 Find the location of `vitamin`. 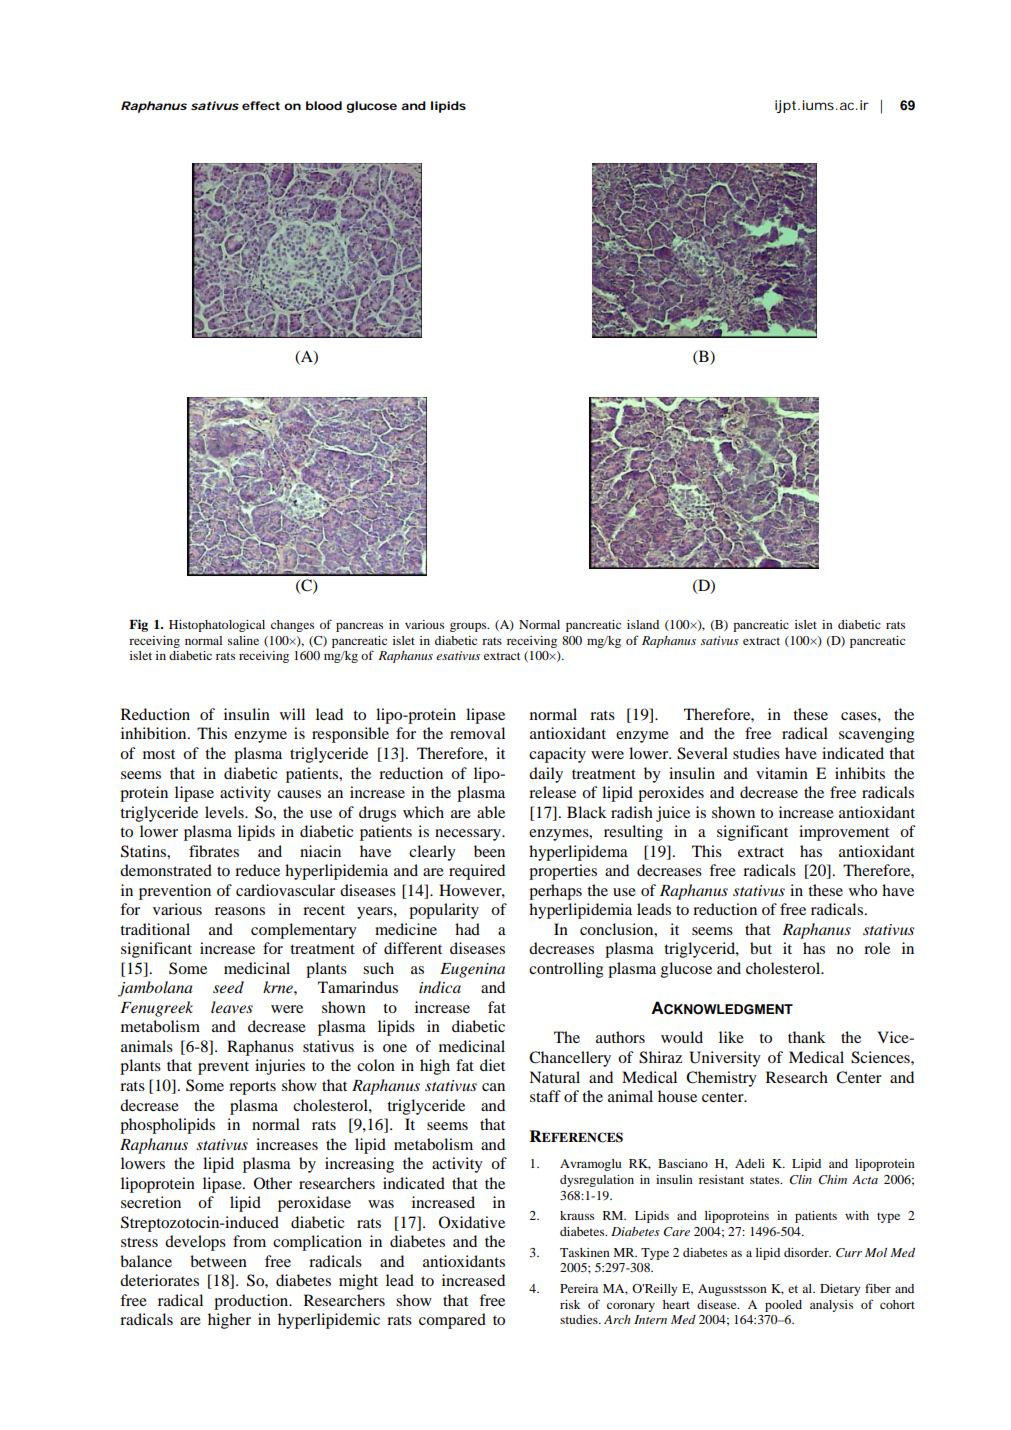

vitamin is located at coordinates (782, 773).
